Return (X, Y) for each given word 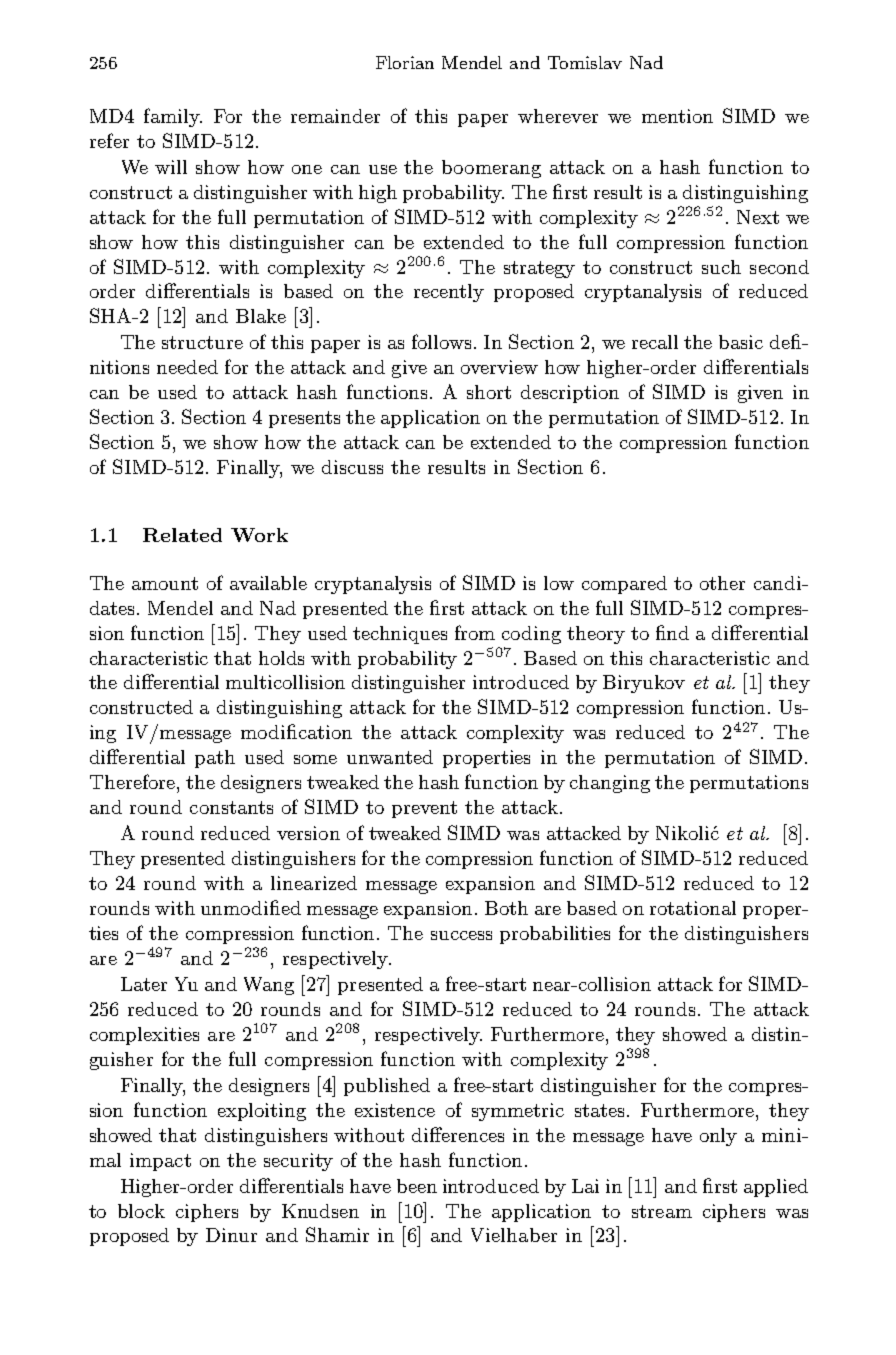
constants (231, 807)
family (173, 117)
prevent (424, 809)
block (141, 1211)
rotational (693, 908)
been (417, 1186)
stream (662, 1211)
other (722, 583)
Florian (405, 62)
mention (677, 116)
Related (182, 535)
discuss (352, 467)
